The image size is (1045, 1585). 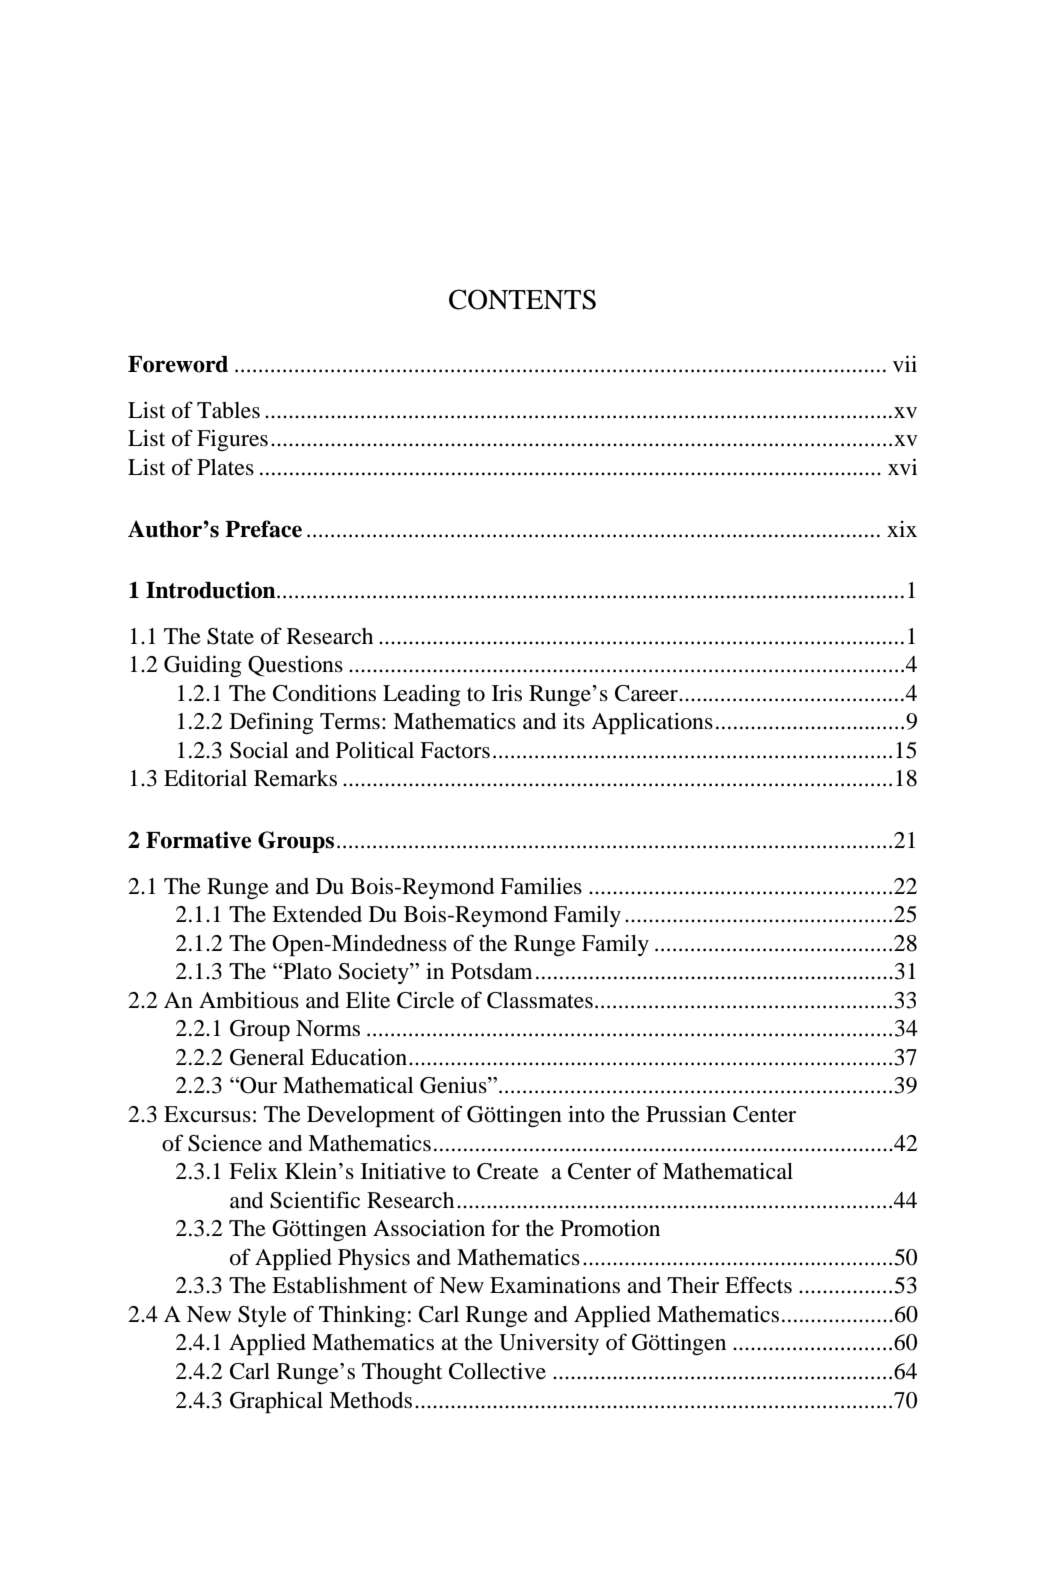 What do you see at coordinates (276, 1402) in the screenshot?
I see `Graphical` at bounding box center [276, 1402].
